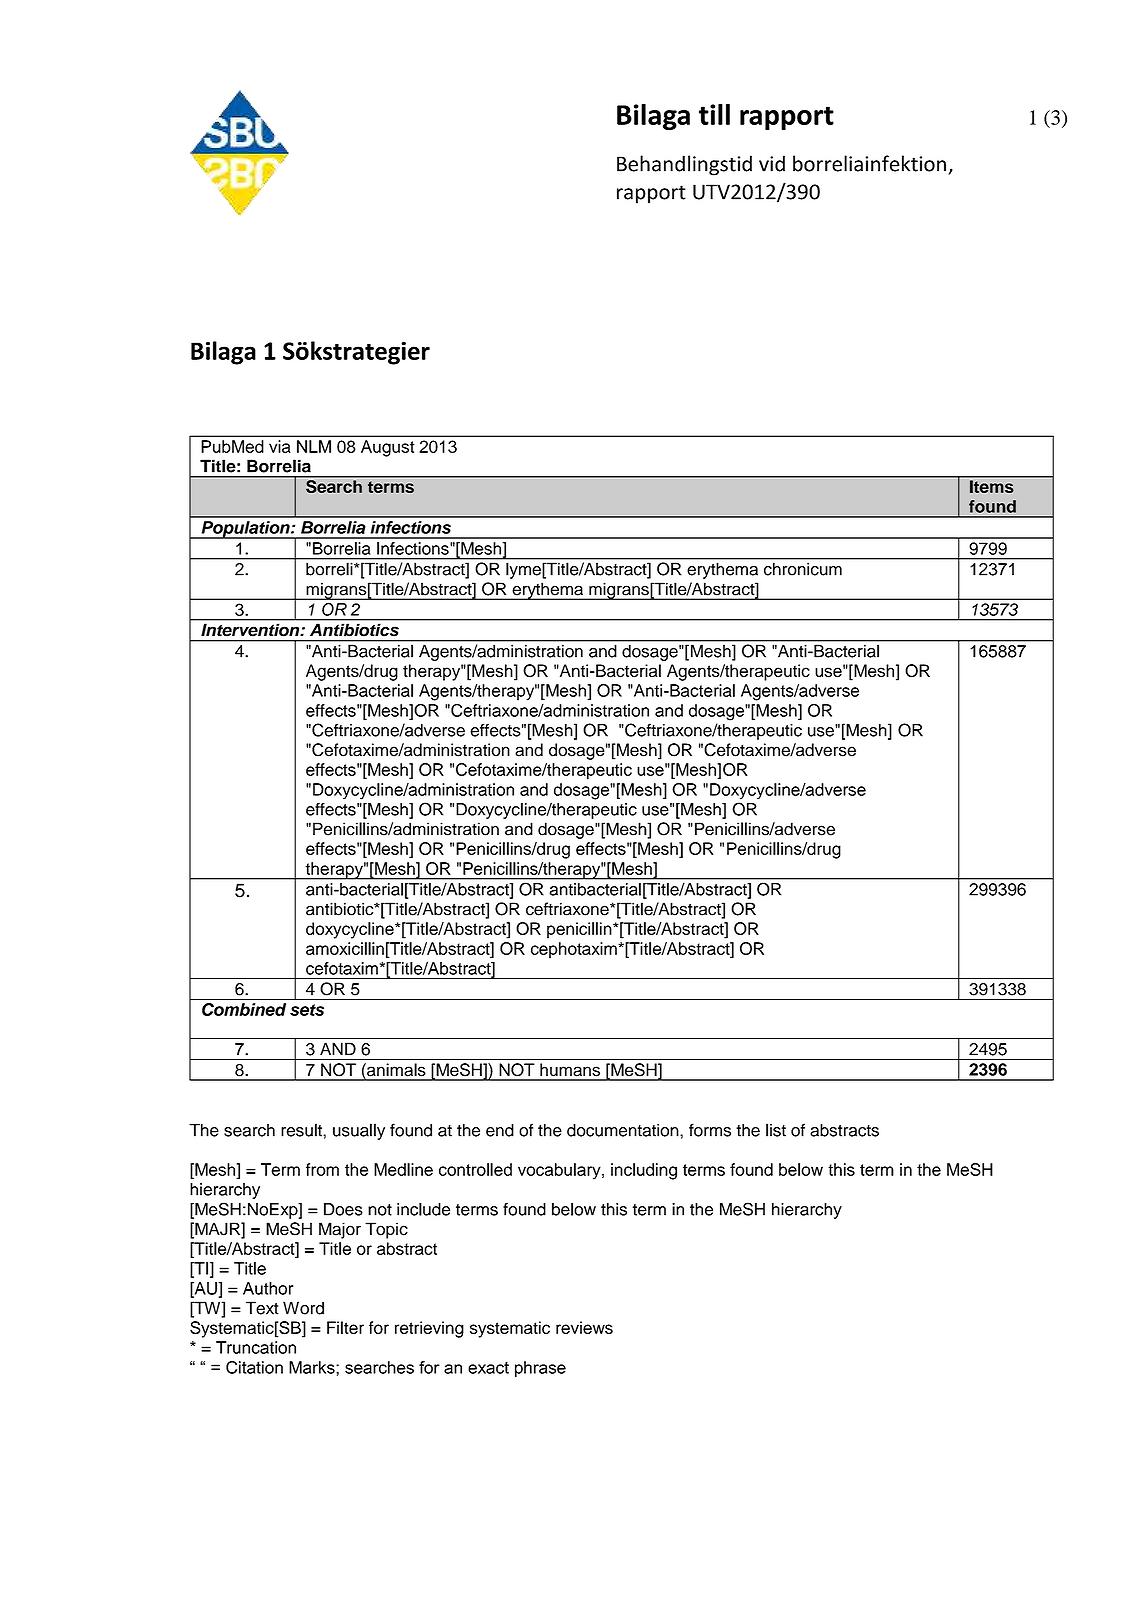 The image size is (1137, 1608). I want to click on Filter, so click(345, 1327).
